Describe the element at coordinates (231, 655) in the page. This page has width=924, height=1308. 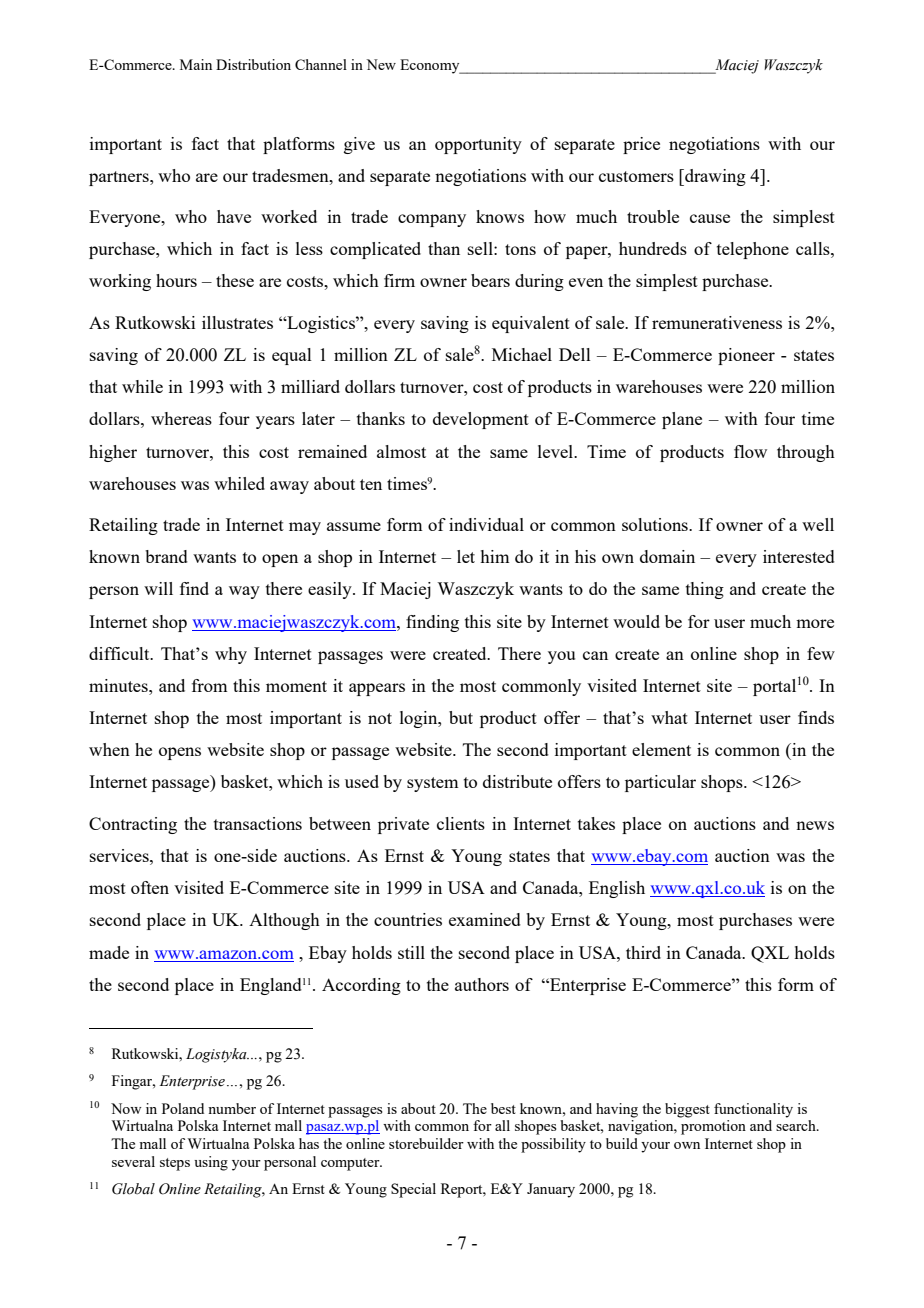
I see `why` at that location.
